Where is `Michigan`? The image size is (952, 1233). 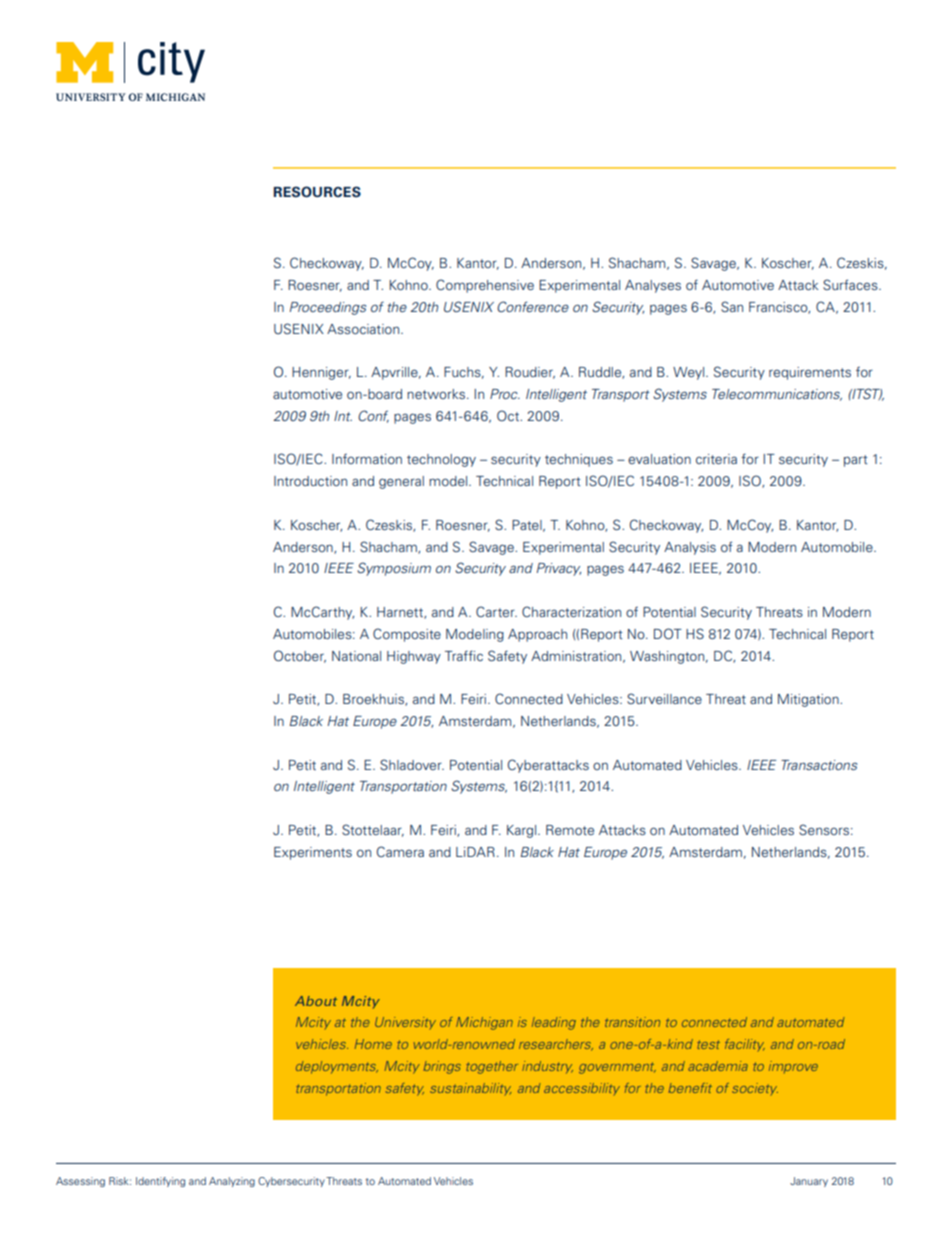
Michigan is located at coordinates (484, 1023).
